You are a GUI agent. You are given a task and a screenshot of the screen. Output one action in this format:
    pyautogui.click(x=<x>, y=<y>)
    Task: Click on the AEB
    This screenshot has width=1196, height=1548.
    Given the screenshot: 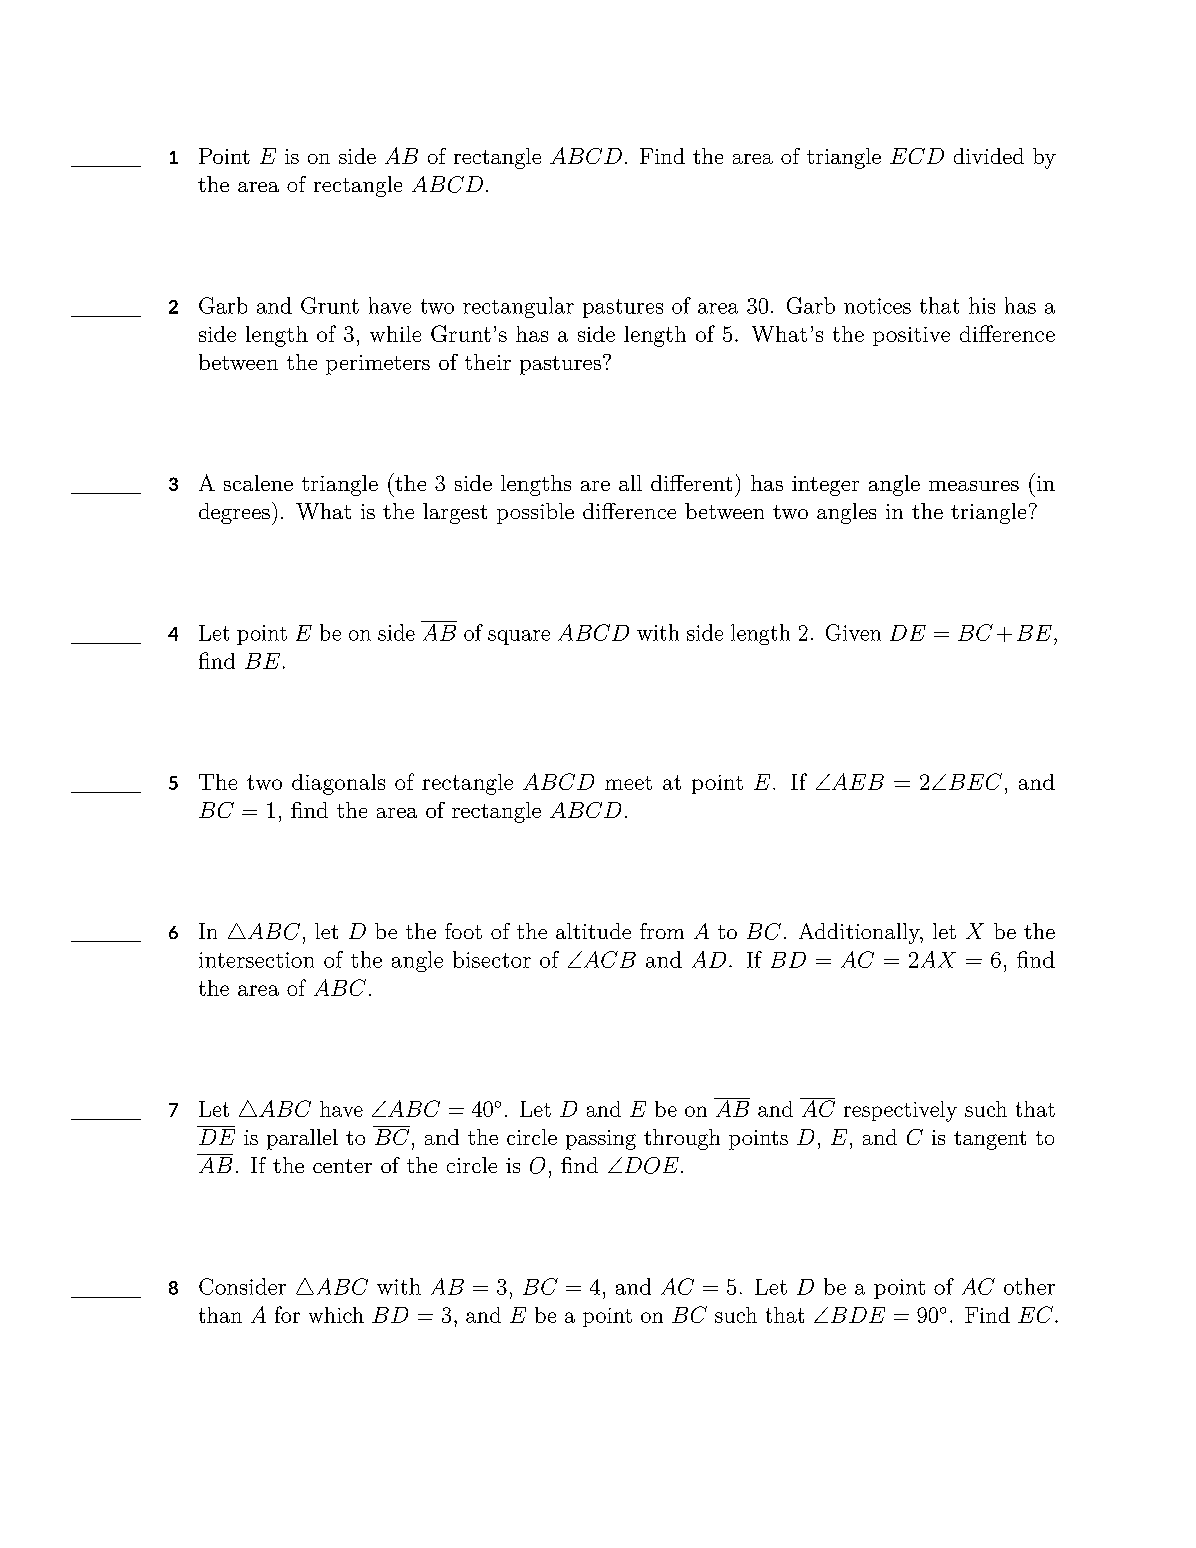 What is the action you would take?
    pyautogui.click(x=856, y=781)
